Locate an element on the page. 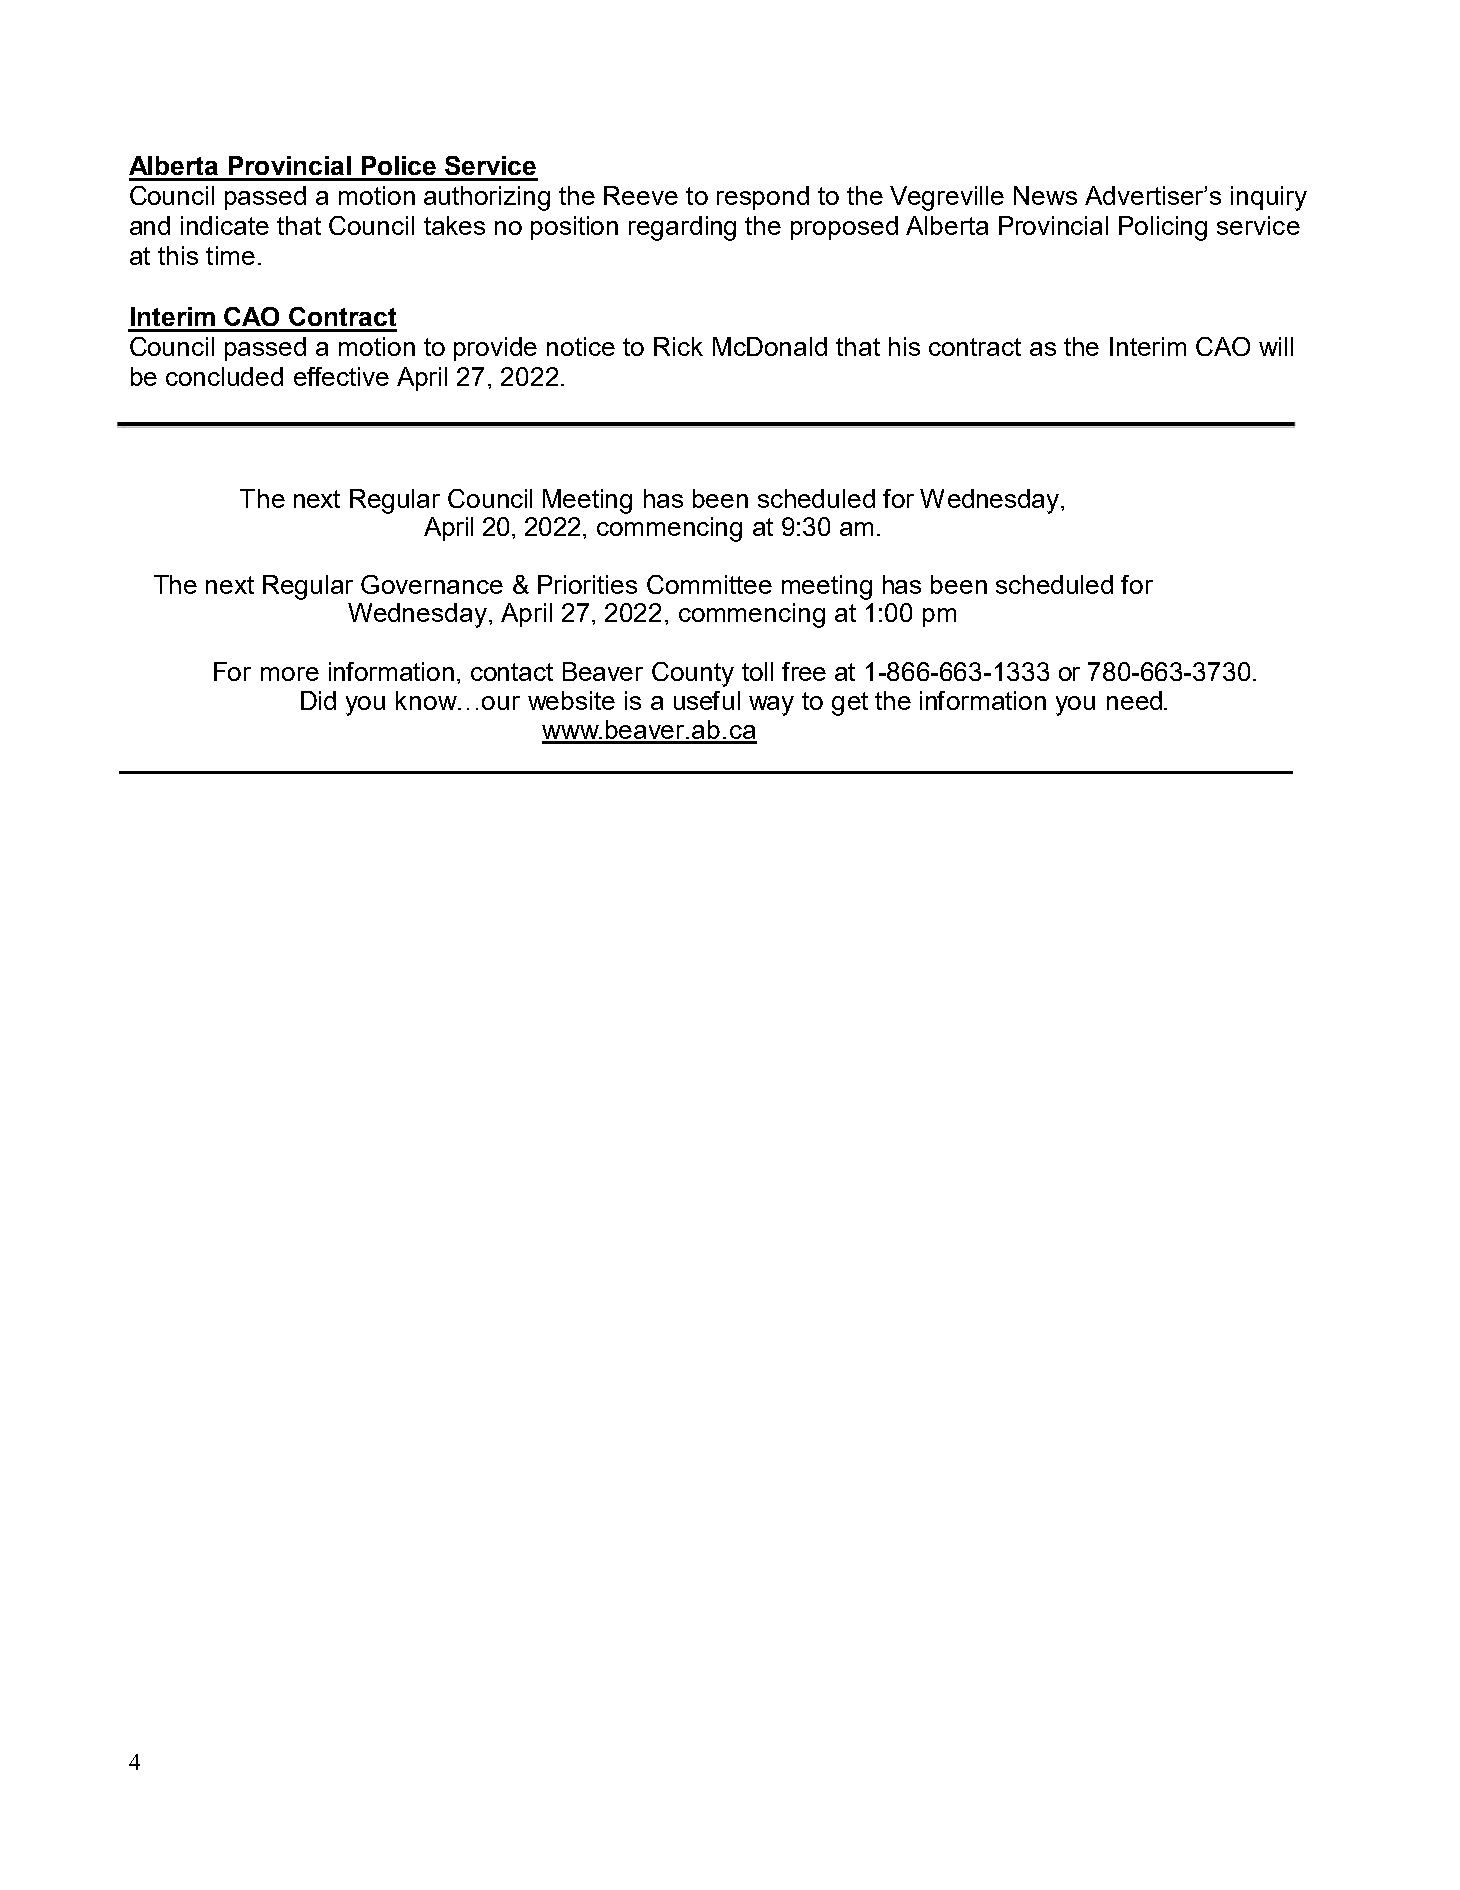 This document has width=1460, height=1890. respond is located at coordinates (763, 198).
